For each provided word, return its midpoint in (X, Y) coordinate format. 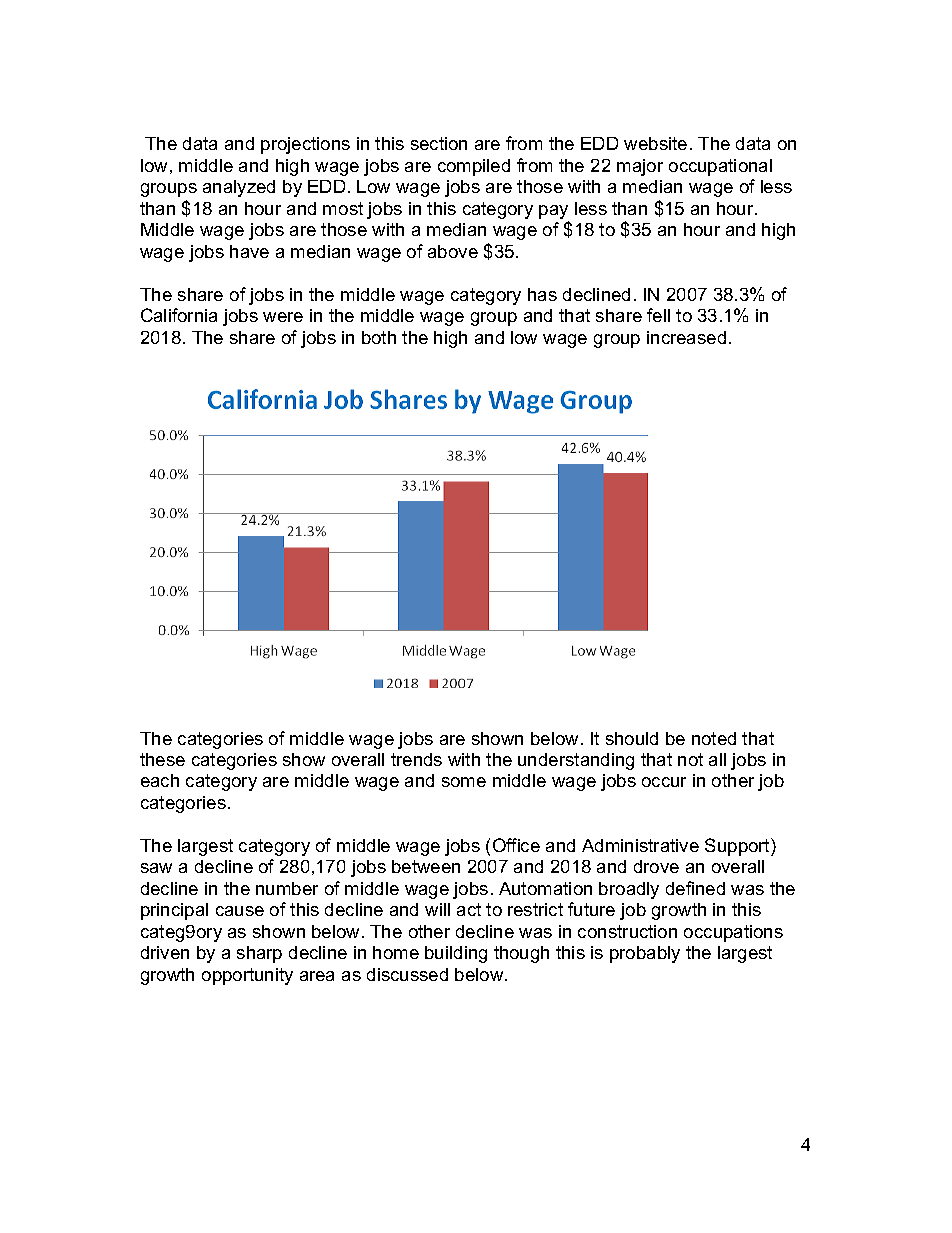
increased (686, 337)
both (379, 337)
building (456, 954)
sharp (259, 954)
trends (416, 759)
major (640, 167)
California (179, 315)
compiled (474, 167)
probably (645, 954)
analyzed (239, 188)
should (632, 738)
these (162, 759)
